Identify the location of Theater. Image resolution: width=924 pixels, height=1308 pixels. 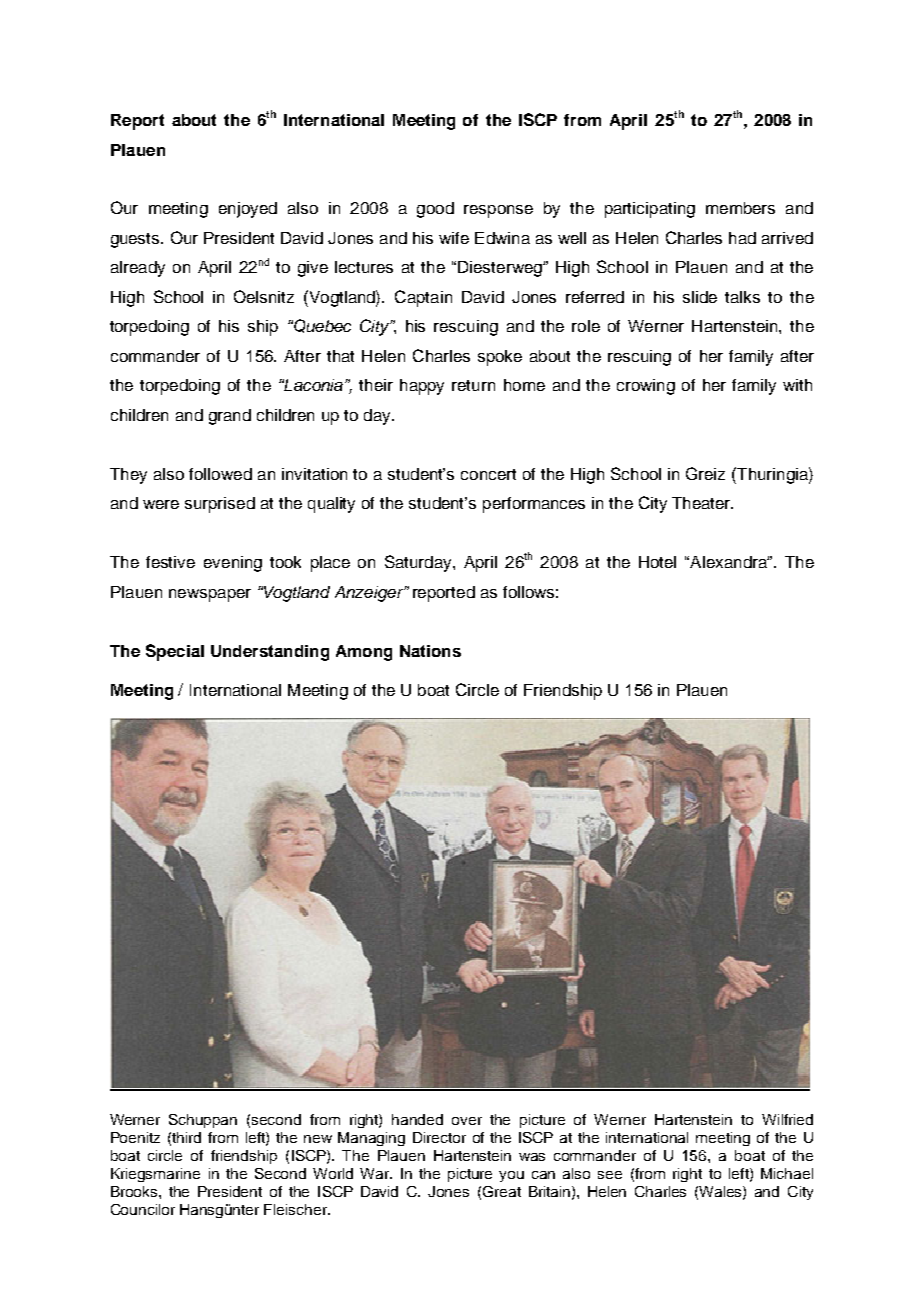
(702, 503).
